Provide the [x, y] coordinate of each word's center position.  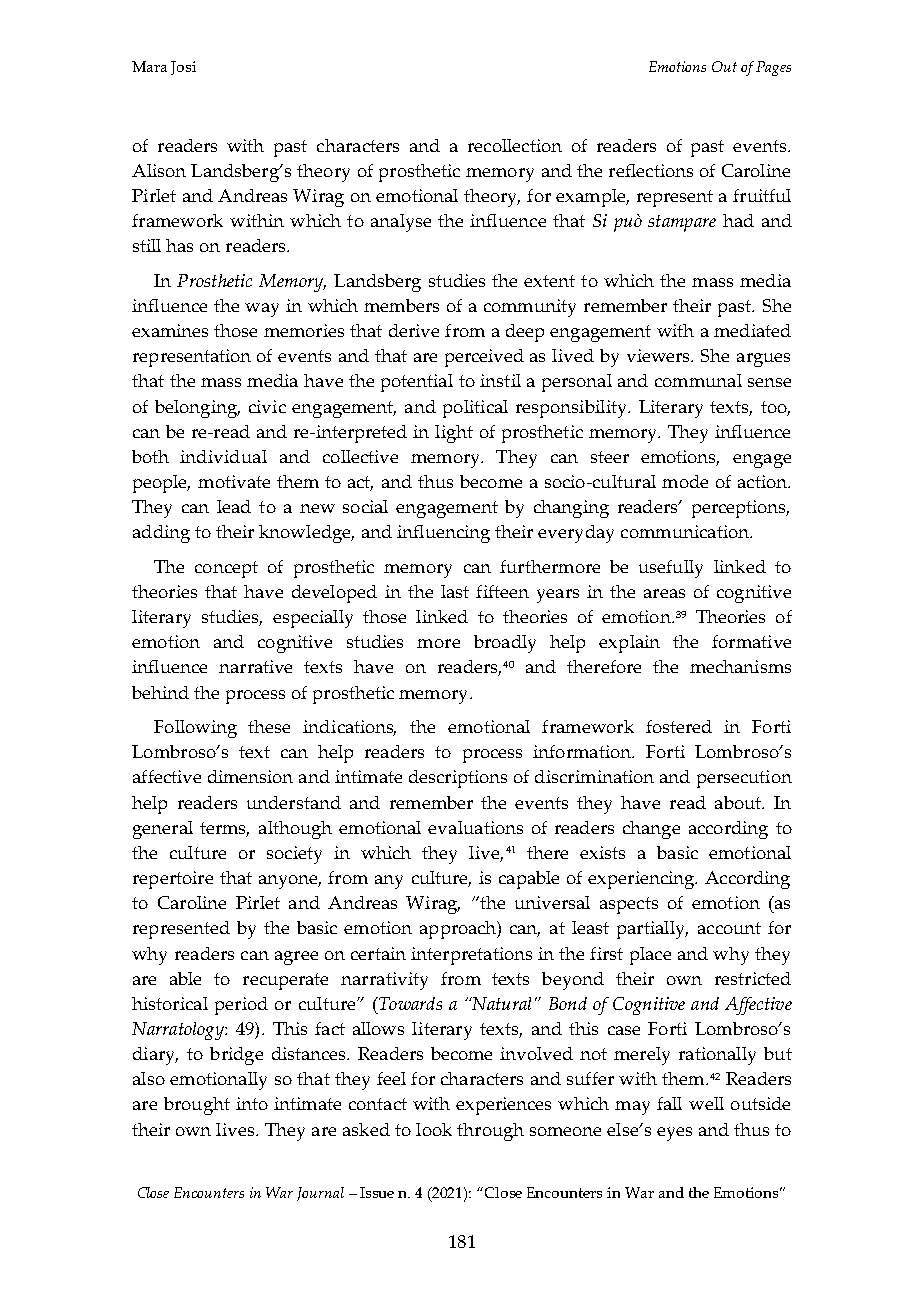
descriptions [458, 779]
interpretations [471, 956]
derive [414, 330]
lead [234, 506]
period [241, 1006]
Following [195, 729]
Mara [149, 66]
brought [197, 1106]
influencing [443, 534]
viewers [660, 355]
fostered [679, 726]
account [729, 928]
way [262, 310]
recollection [515, 145]
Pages [773, 68]
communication [686, 531]
